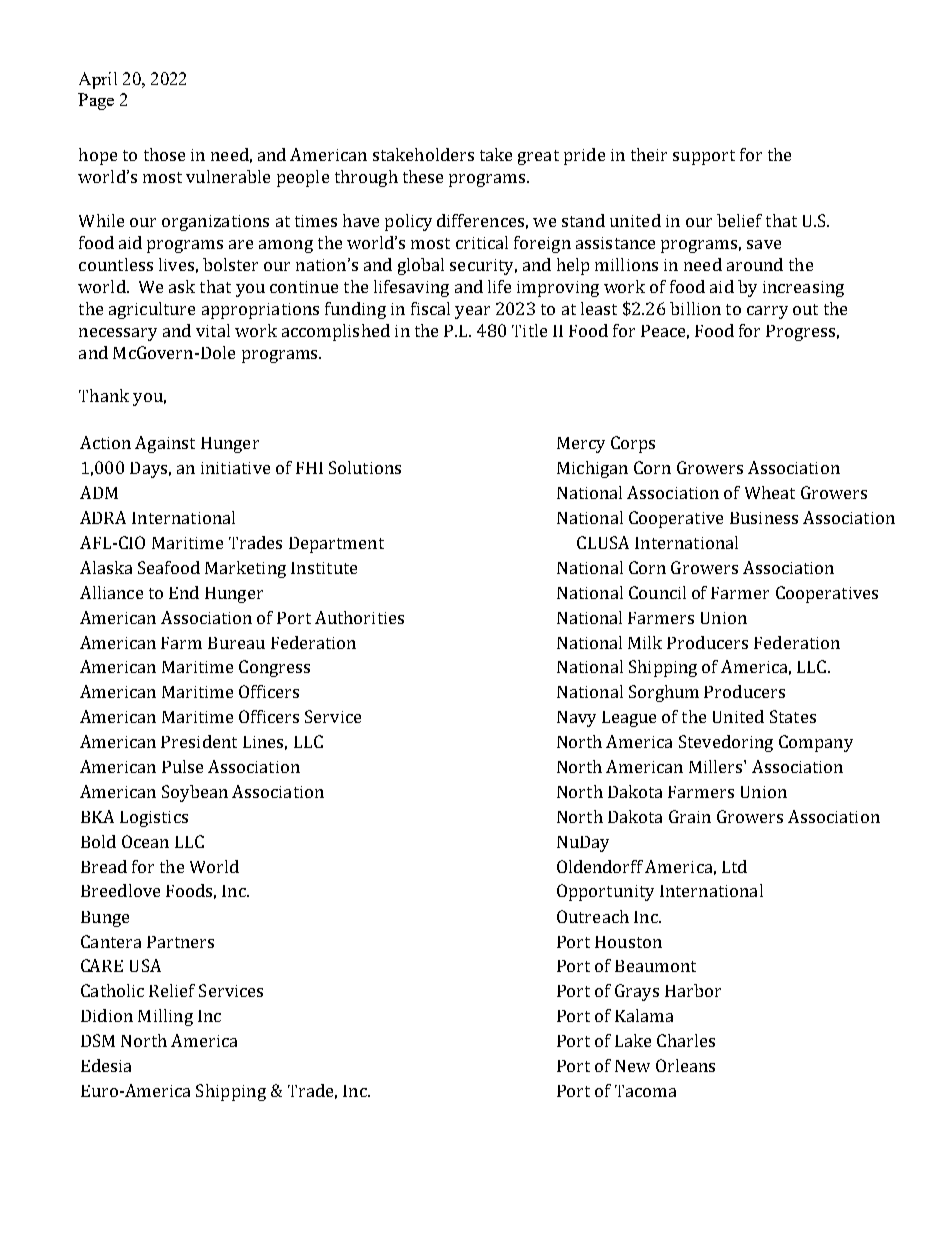 This document has width=952, height=1233. I want to click on New, so click(632, 1066).
